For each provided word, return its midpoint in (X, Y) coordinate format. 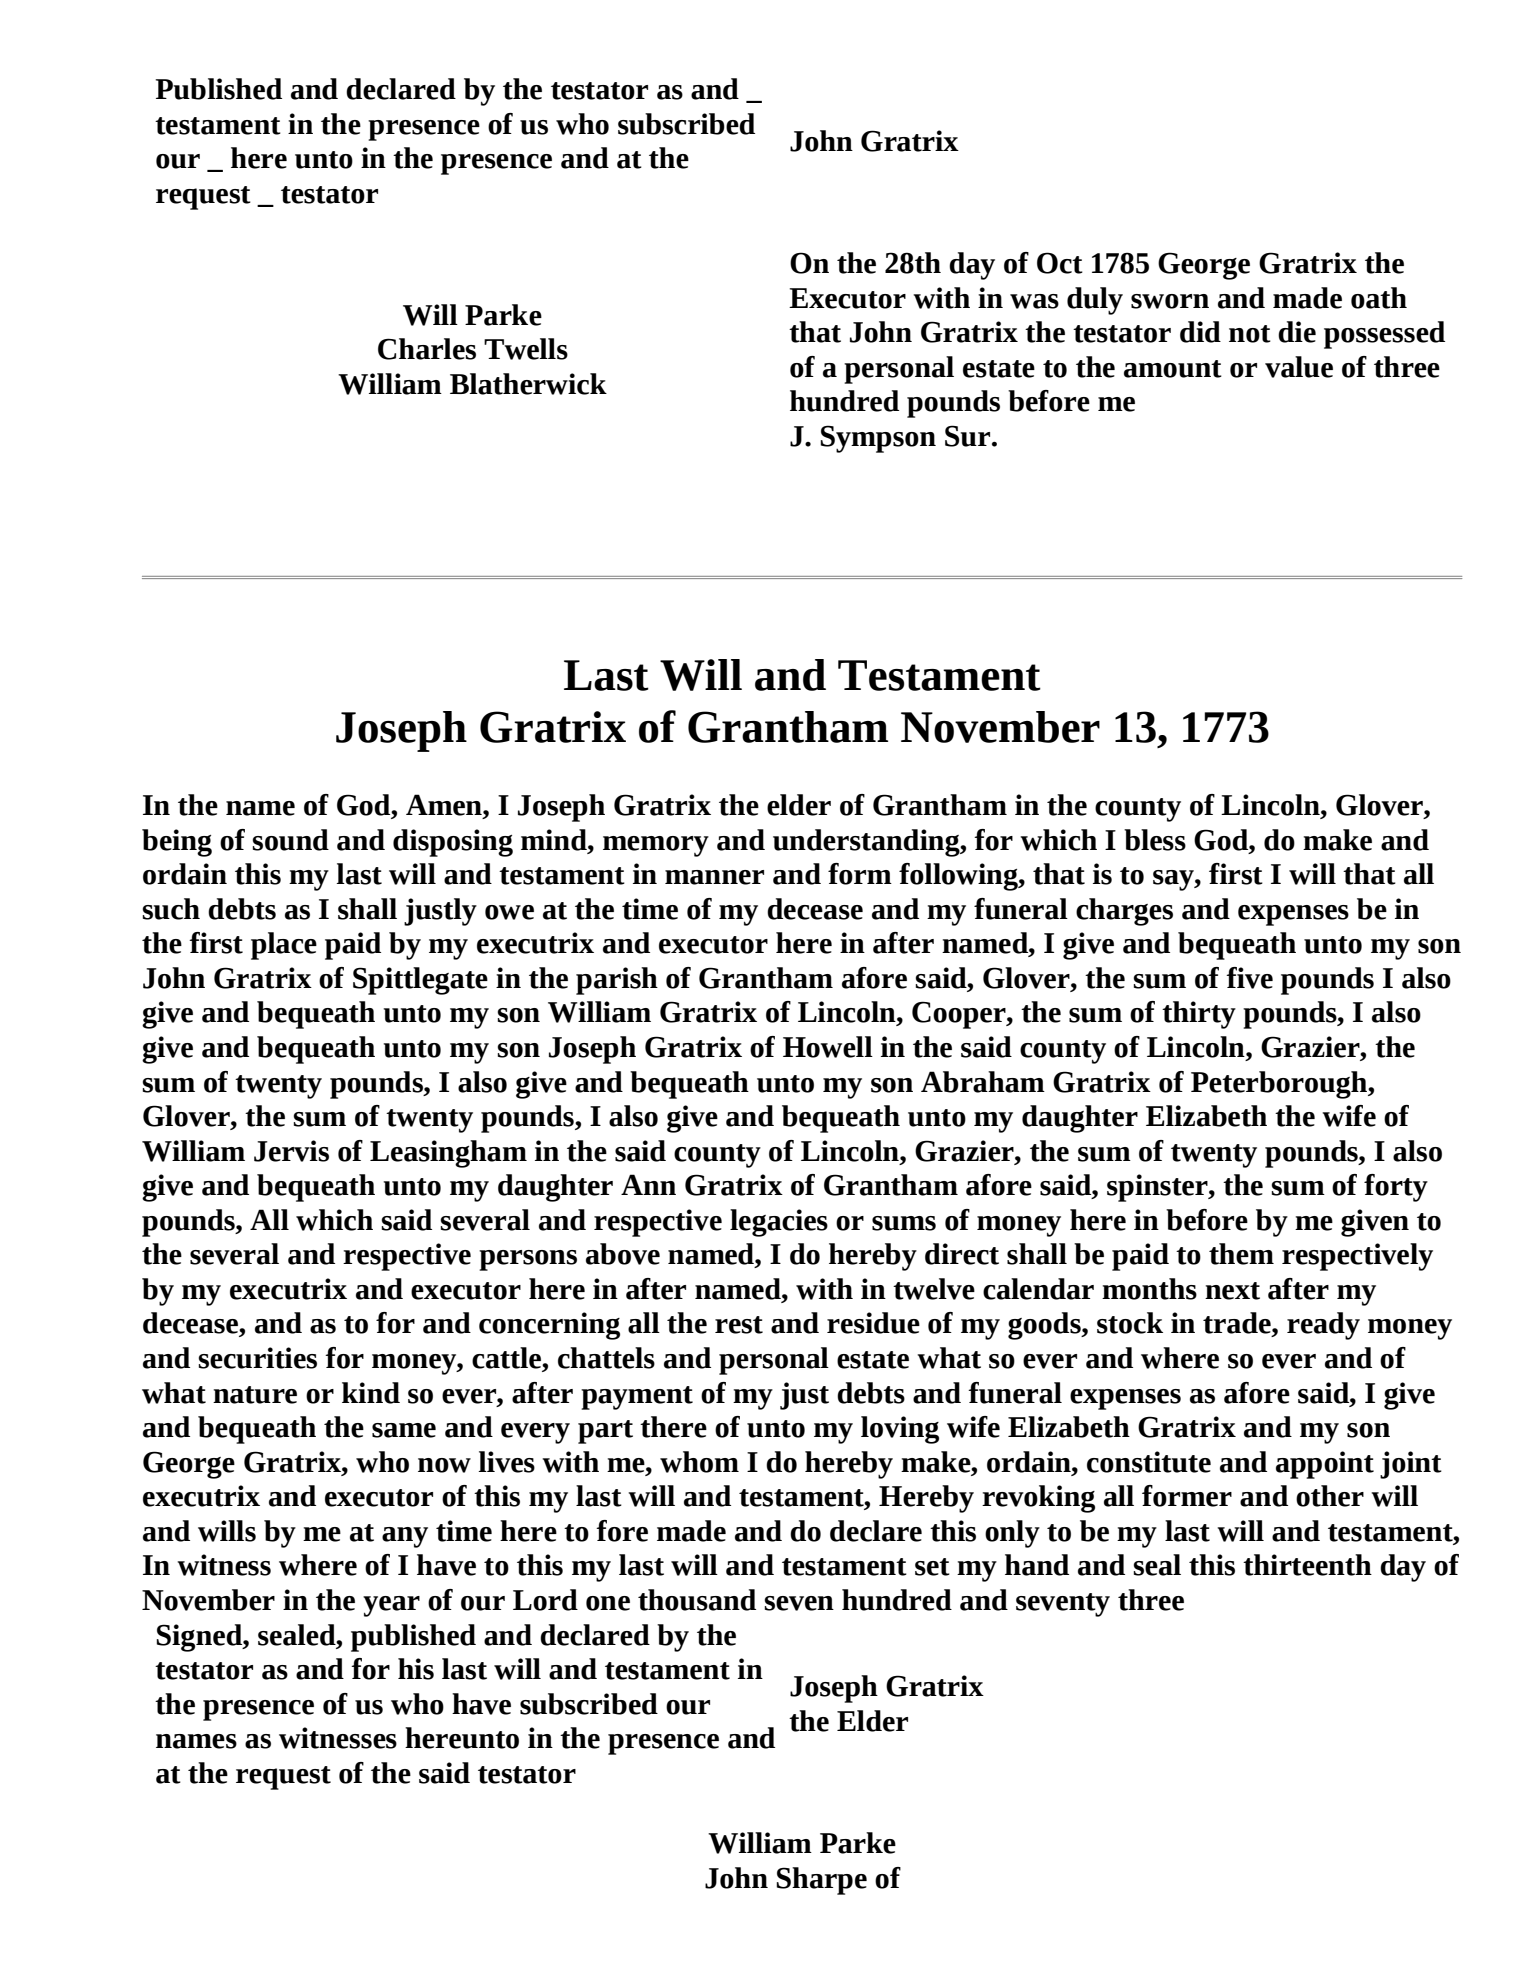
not (1250, 334)
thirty (1199, 1015)
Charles (427, 349)
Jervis (291, 1151)
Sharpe (821, 1881)
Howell (828, 1047)
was (1034, 301)
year (391, 1606)
